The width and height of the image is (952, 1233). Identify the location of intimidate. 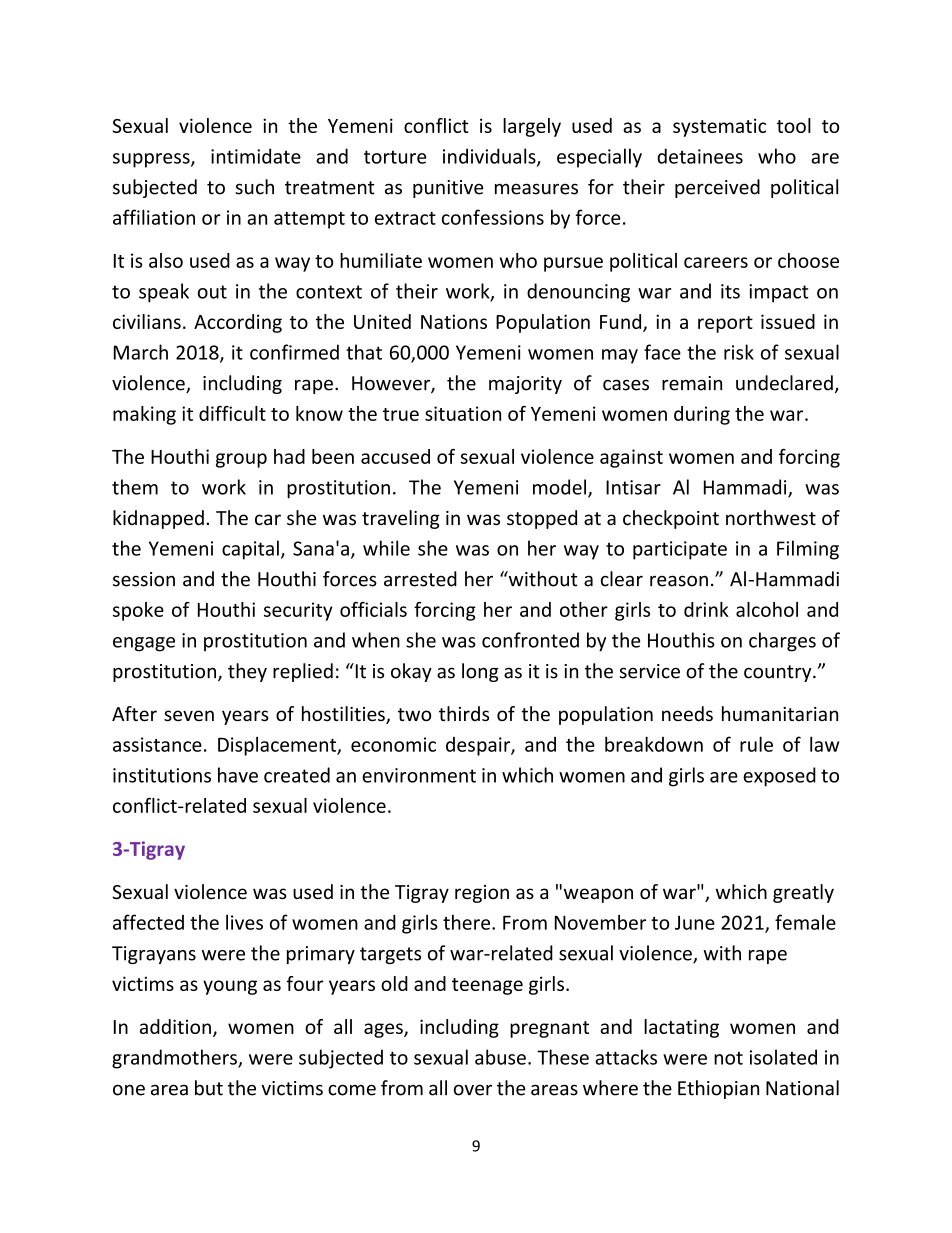
(256, 156).
